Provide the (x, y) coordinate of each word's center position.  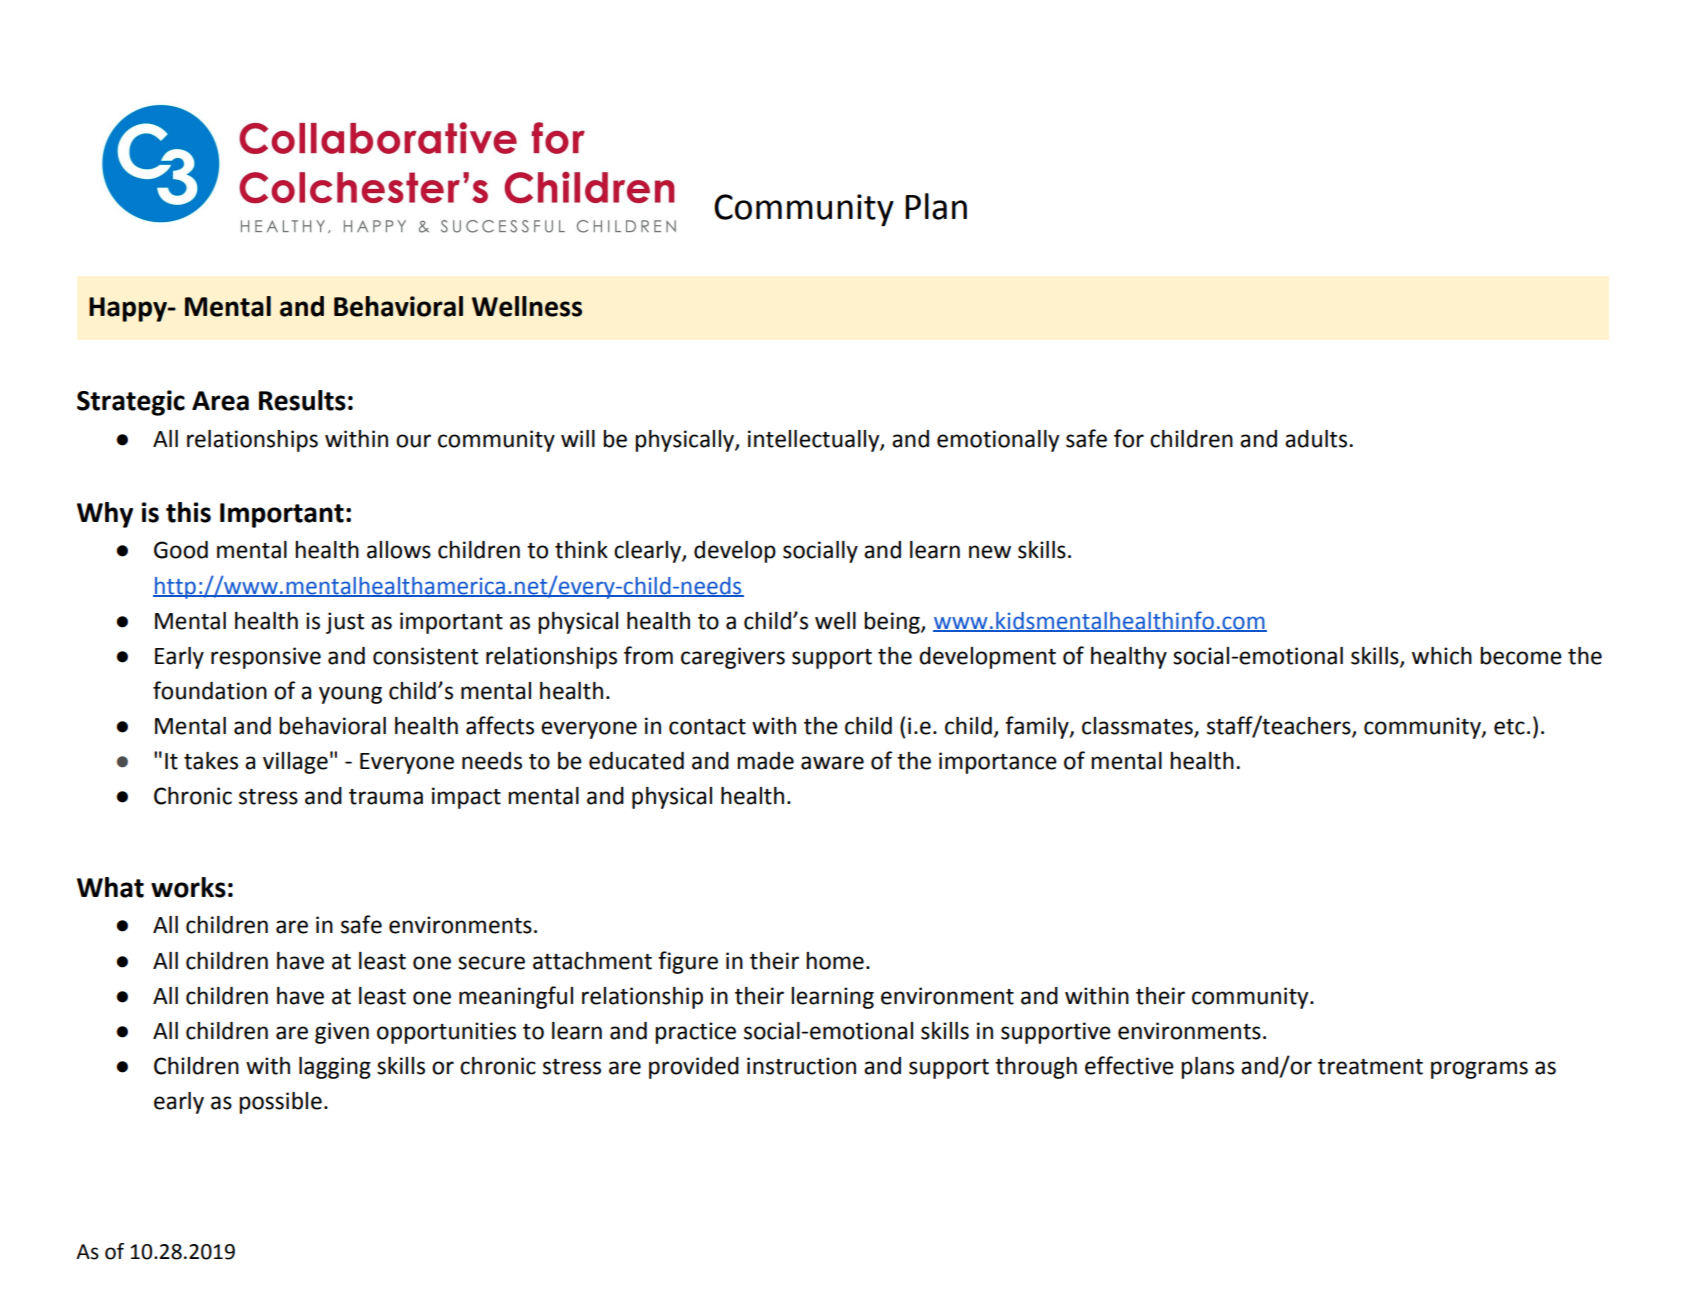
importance (998, 763)
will (578, 438)
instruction (801, 1066)
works (188, 887)
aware (832, 763)
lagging (335, 1068)
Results (302, 400)
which (1442, 656)
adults (1317, 439)
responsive (266, 658)
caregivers (733, 658)
